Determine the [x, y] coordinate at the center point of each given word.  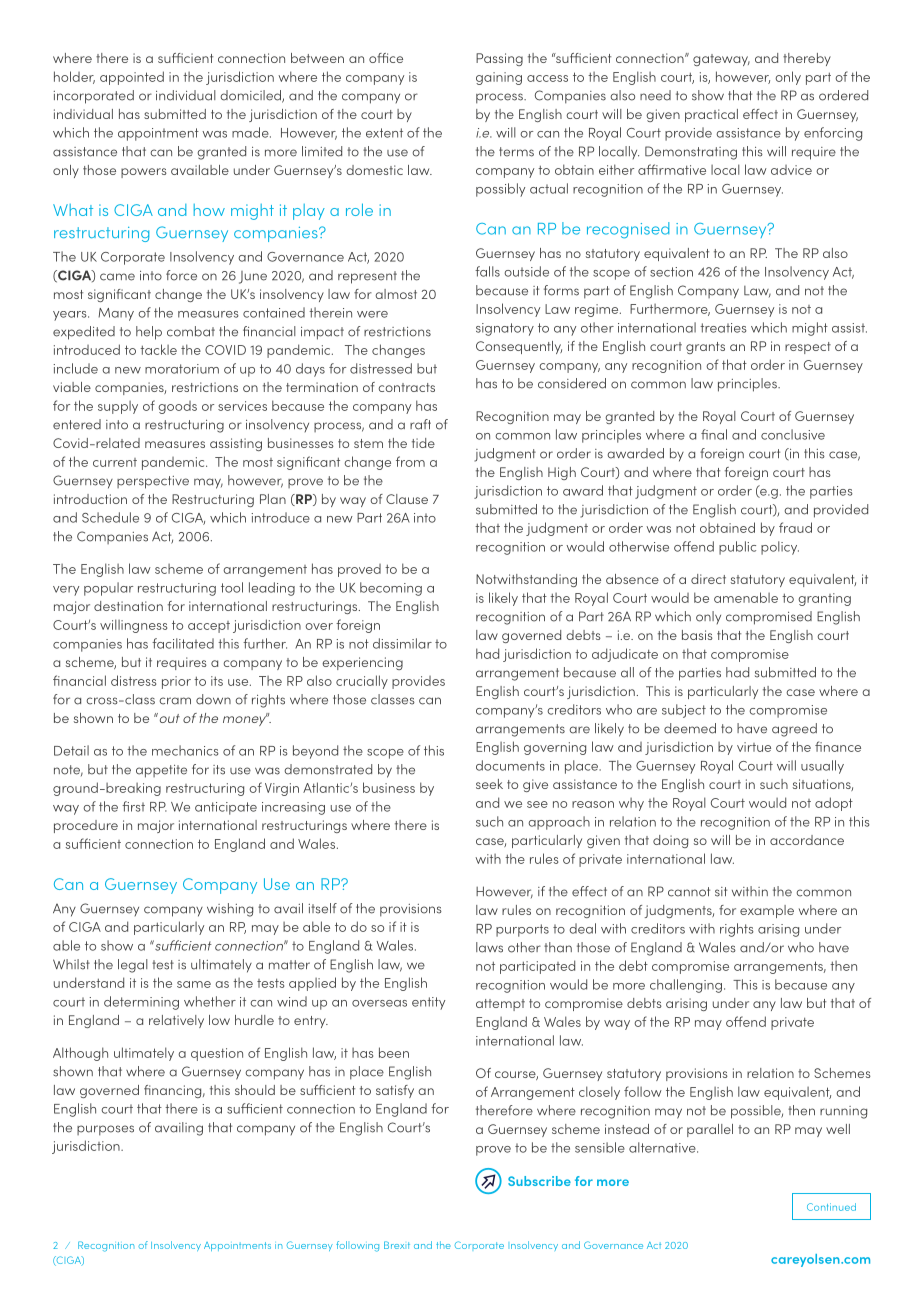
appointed [132, 78]
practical [711, 115]
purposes [105, 1130]
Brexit [397, 1245]
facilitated [183, 643]
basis [697, 635]
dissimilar [402, 643]
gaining [499, 78]
